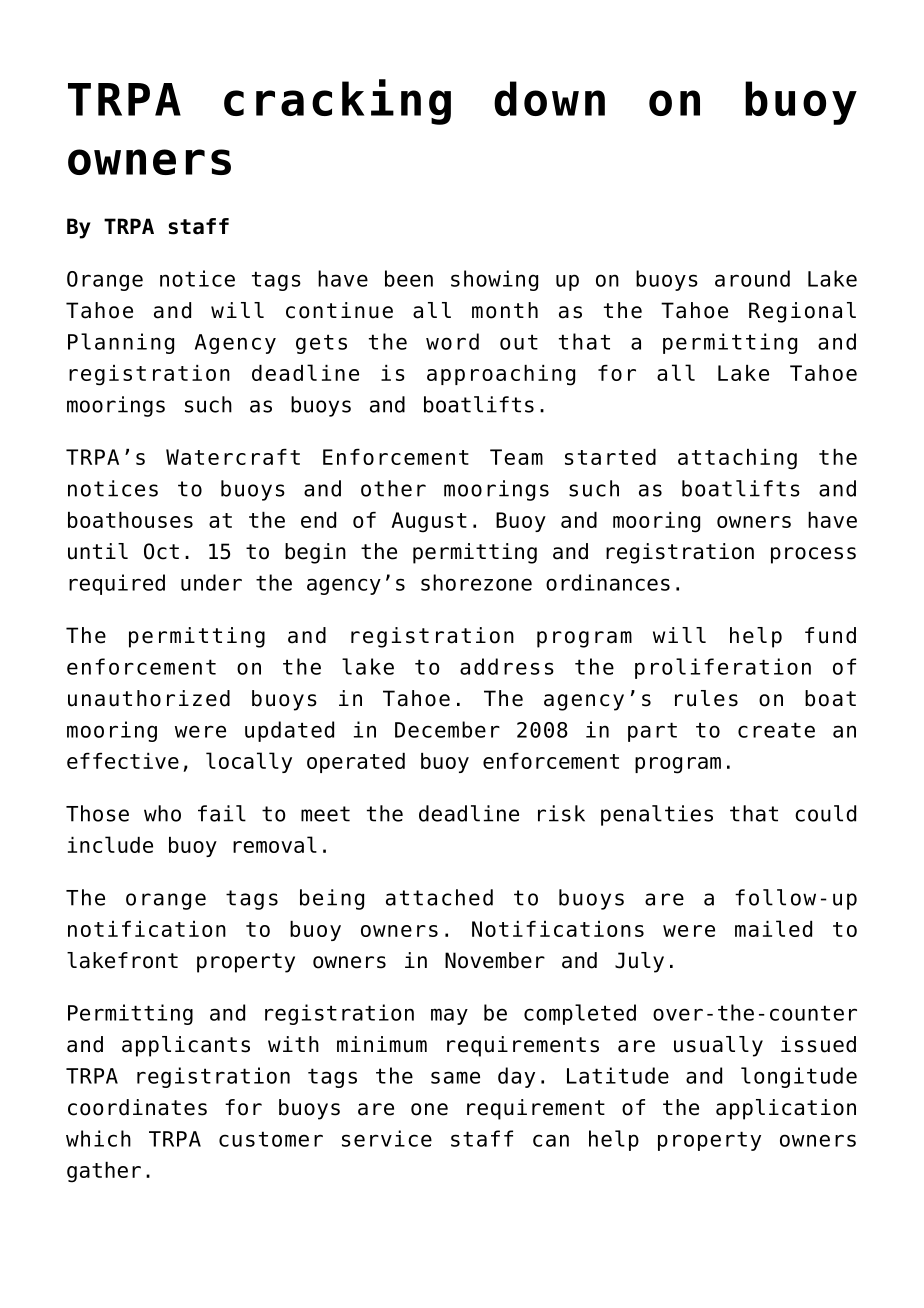 Image resolution: width=924 pixels, height=1308 pixels. Describe the element at coordinates (337, 102) in the screenshot. I see `cracking` at that location.
